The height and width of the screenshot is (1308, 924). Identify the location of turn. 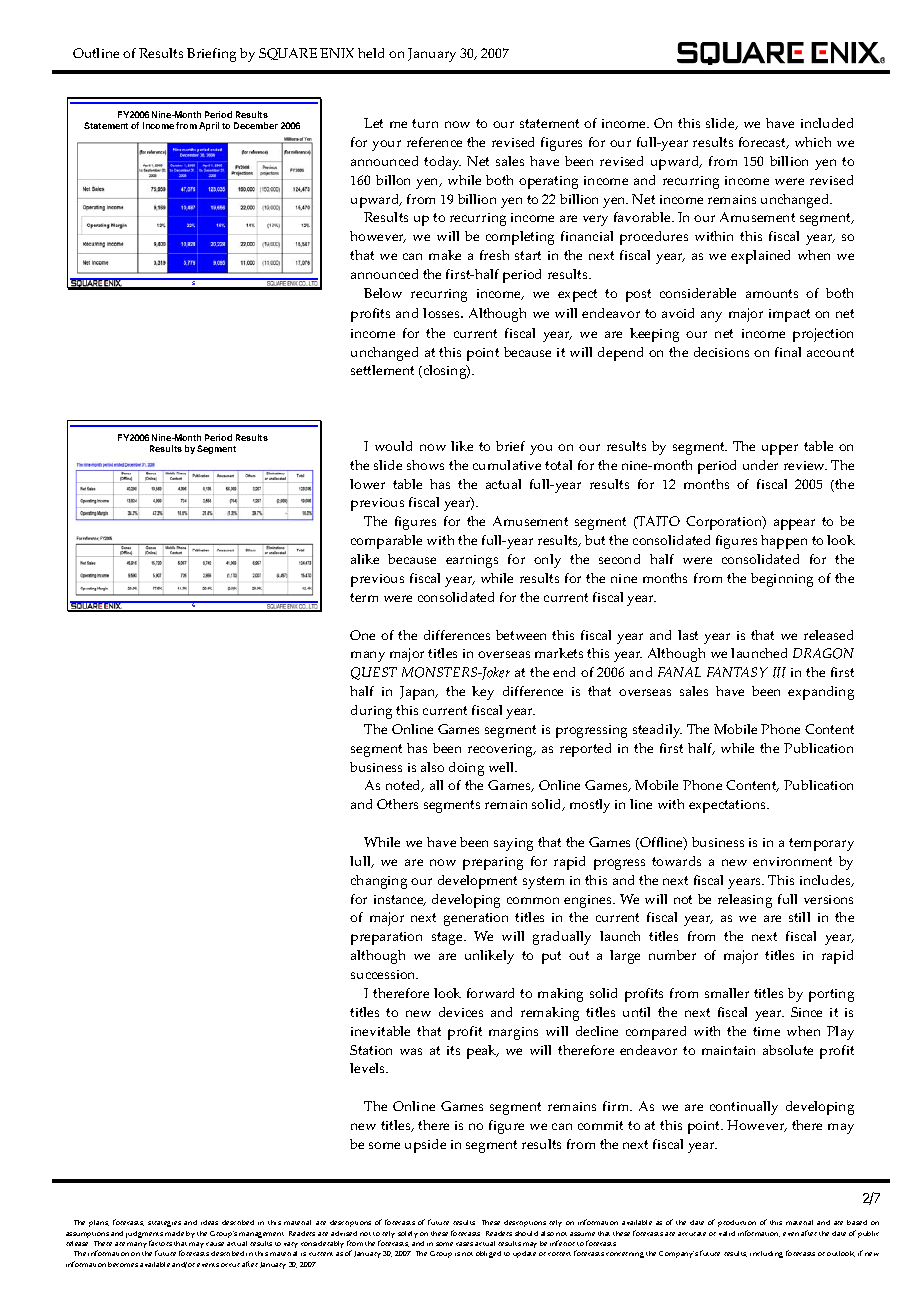
(425, 123).
